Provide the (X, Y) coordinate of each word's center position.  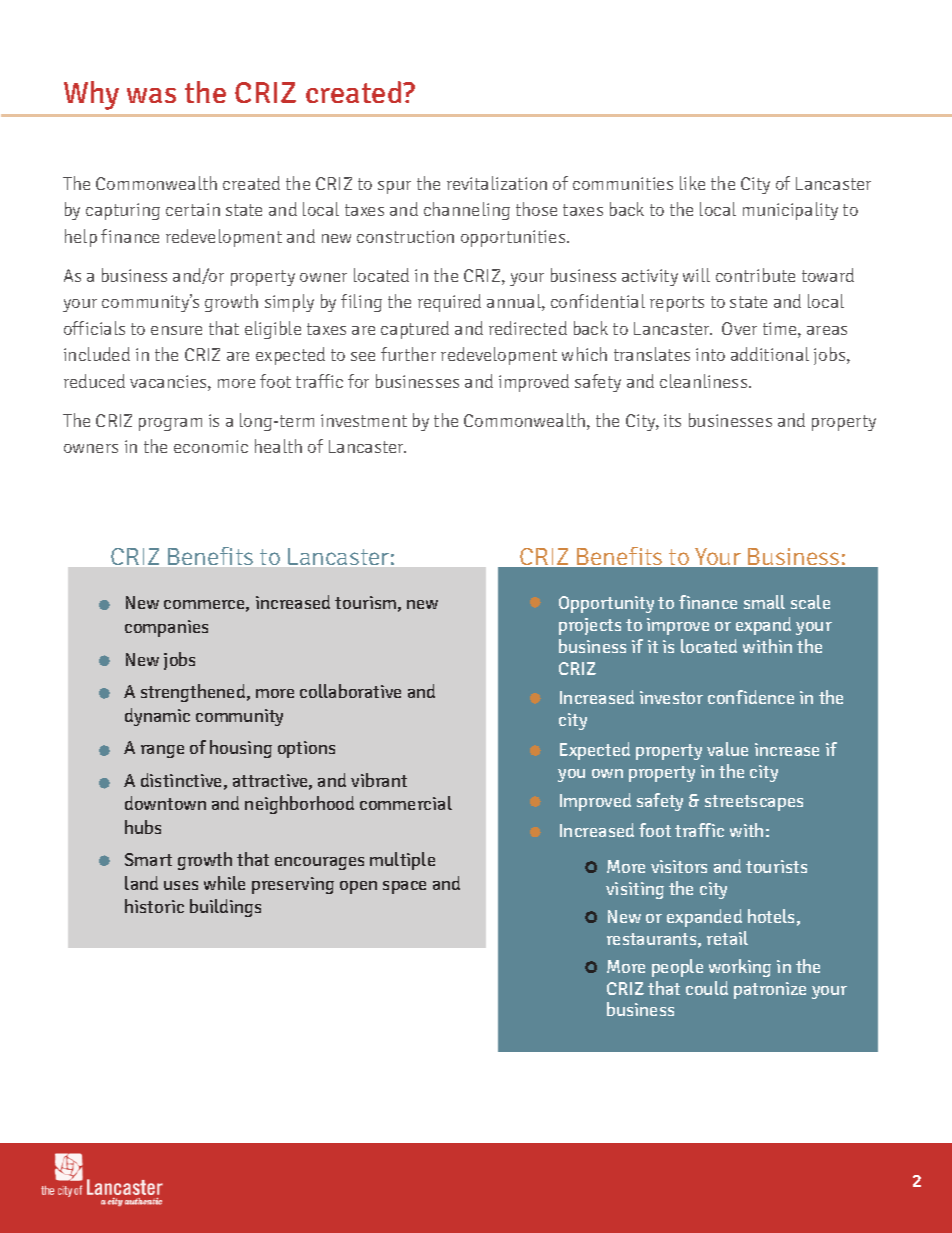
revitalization (497, 183)
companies (166, 628)
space (404, 887)
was (151, 95)
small (764, 602)
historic (154, 906)
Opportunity (606, 604)
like (692, 183)
